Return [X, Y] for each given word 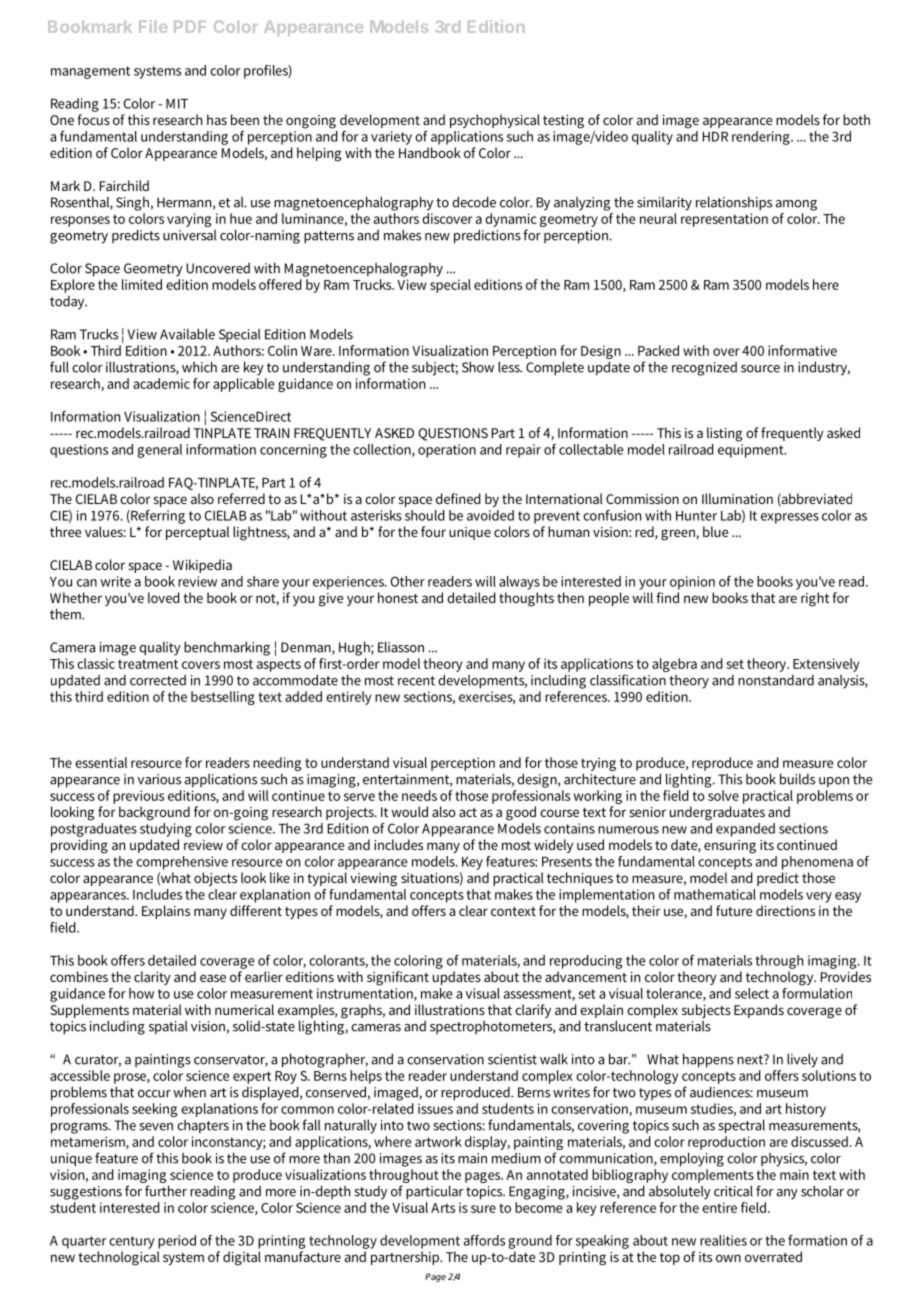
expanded [745, 830]
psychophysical [495, 121]
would [409, 811]
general [159, 451]
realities [723, 1240]
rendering [762, 138]
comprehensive [182, 863]
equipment [752, 449]
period [177, 1242]
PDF [190, 27]
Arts [443, 1208]
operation [447, 451]
